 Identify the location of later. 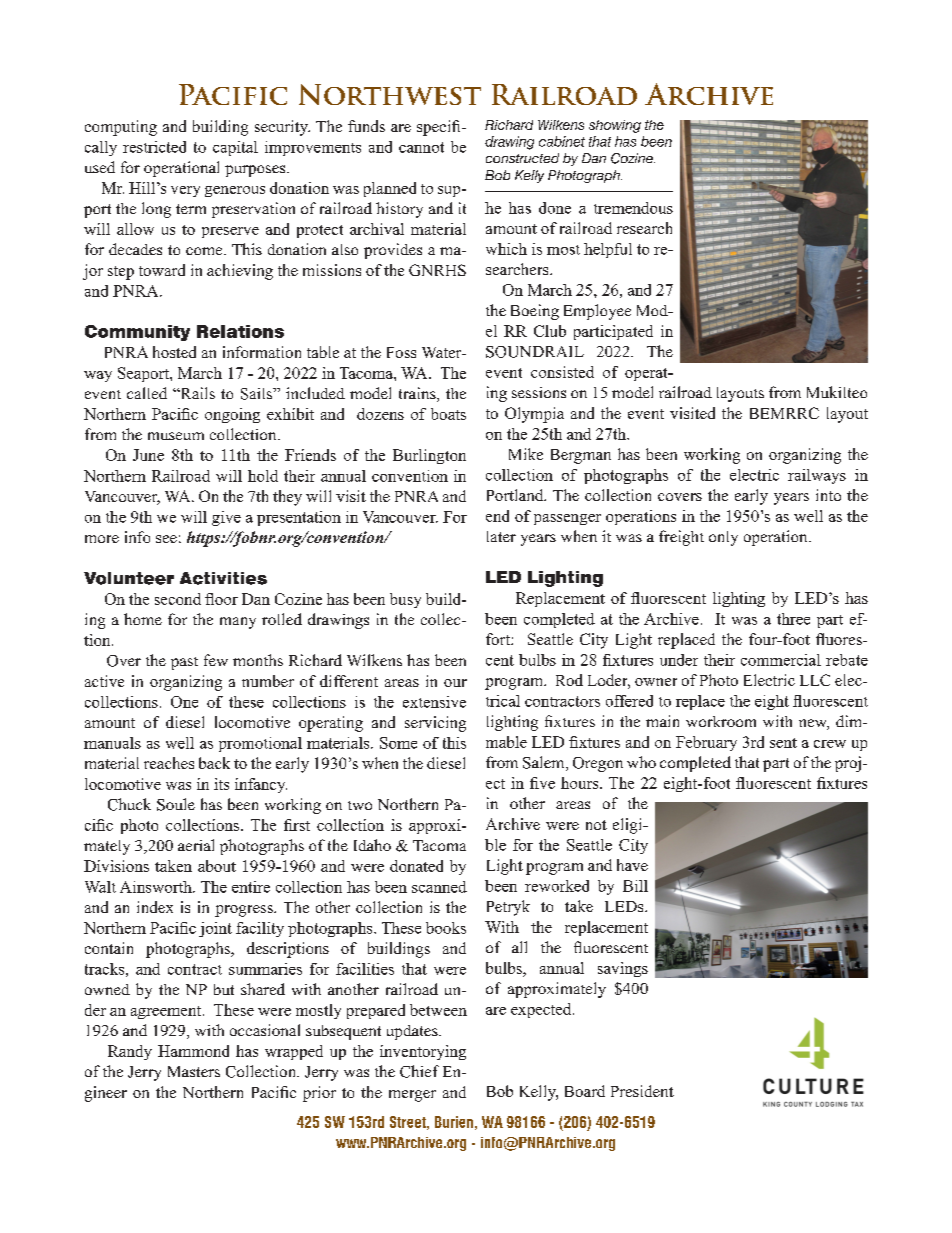
(501, 536).
